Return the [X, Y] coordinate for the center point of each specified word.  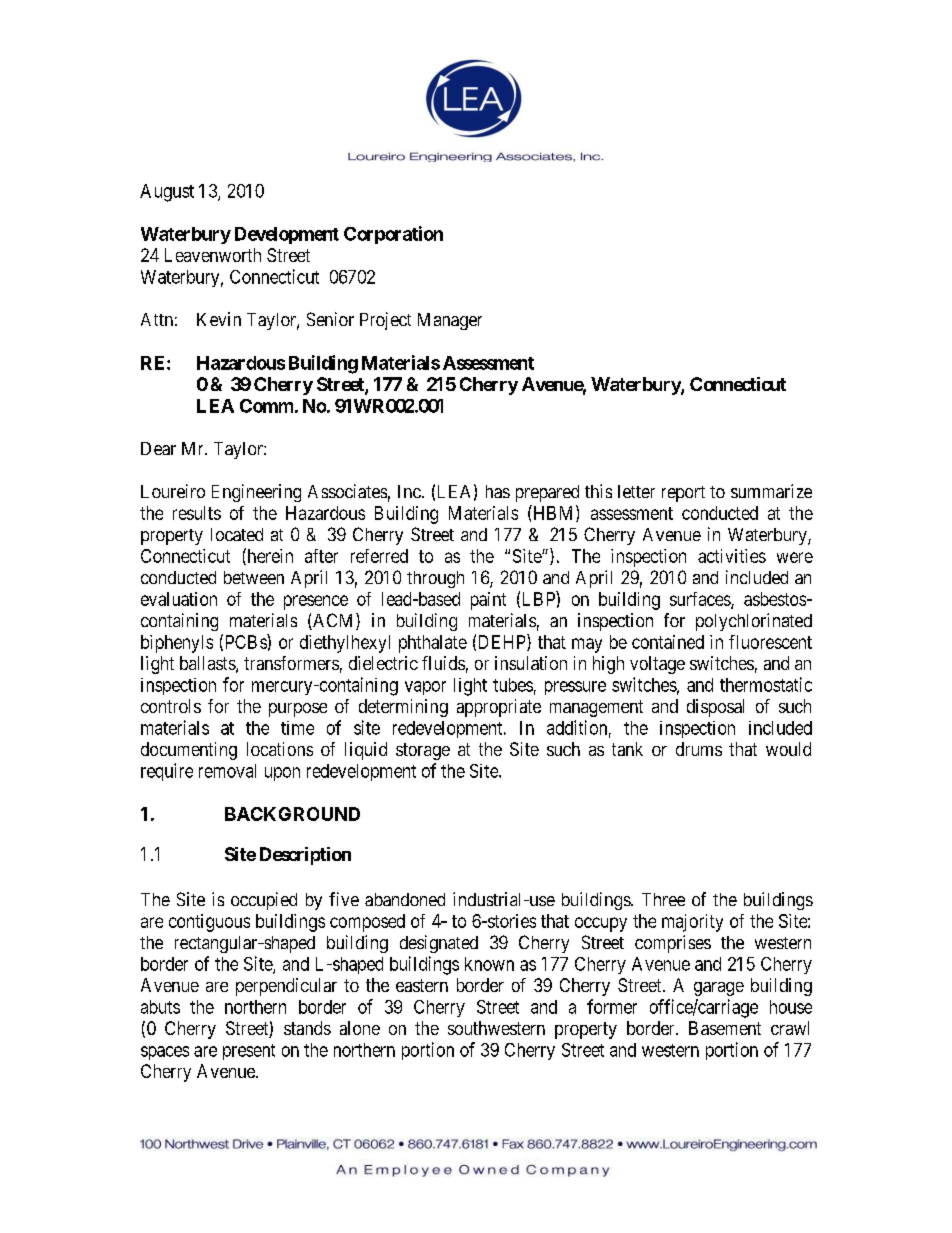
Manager [450, 321]
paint [488, 601]
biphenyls [177, 644]
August [167, 193]
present [249, 1052]
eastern [422, 985]
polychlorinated [754, 622]
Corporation [393, 235]
